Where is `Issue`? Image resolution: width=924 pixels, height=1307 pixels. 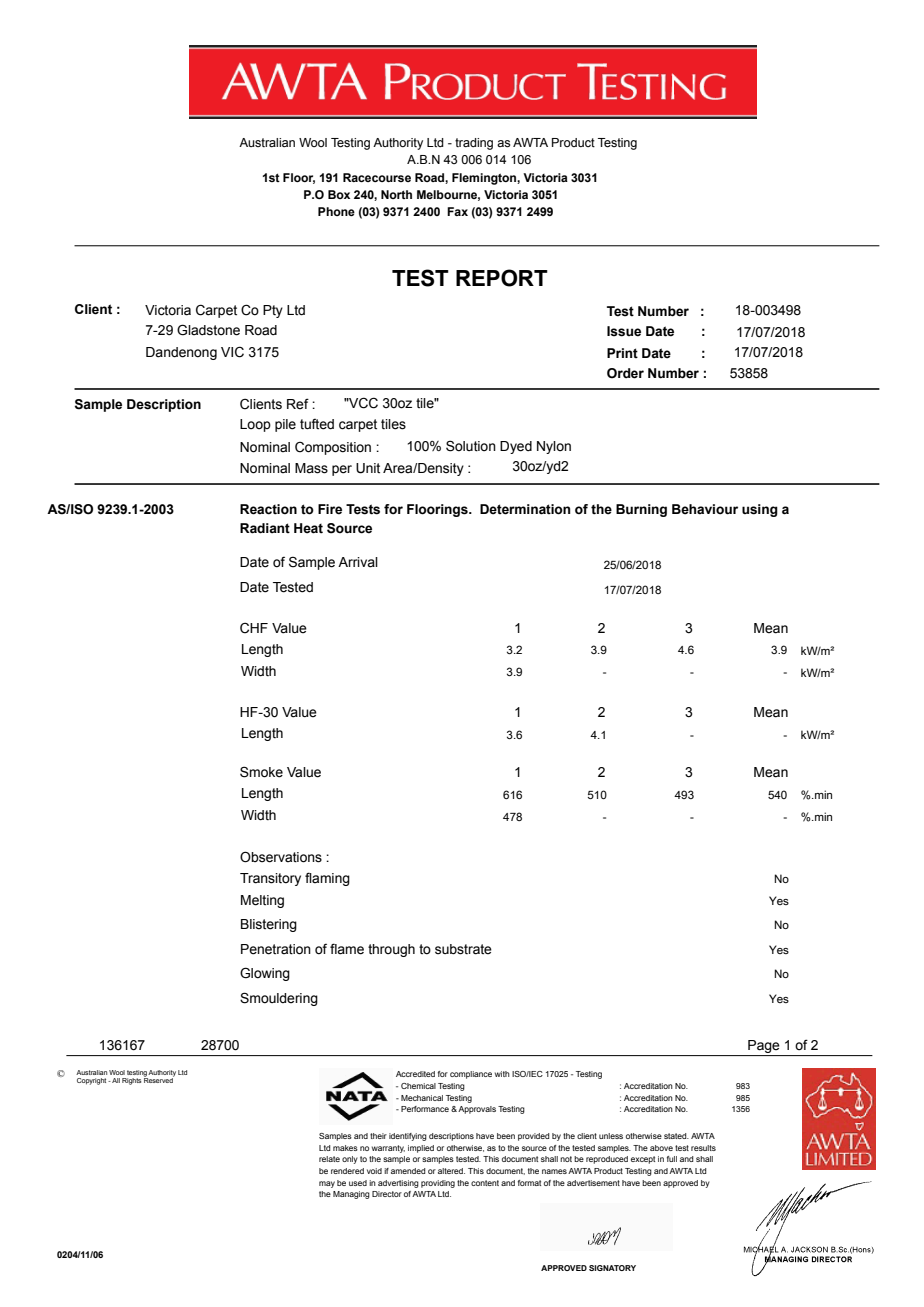
Issue is located at coordinates (624, 331).
